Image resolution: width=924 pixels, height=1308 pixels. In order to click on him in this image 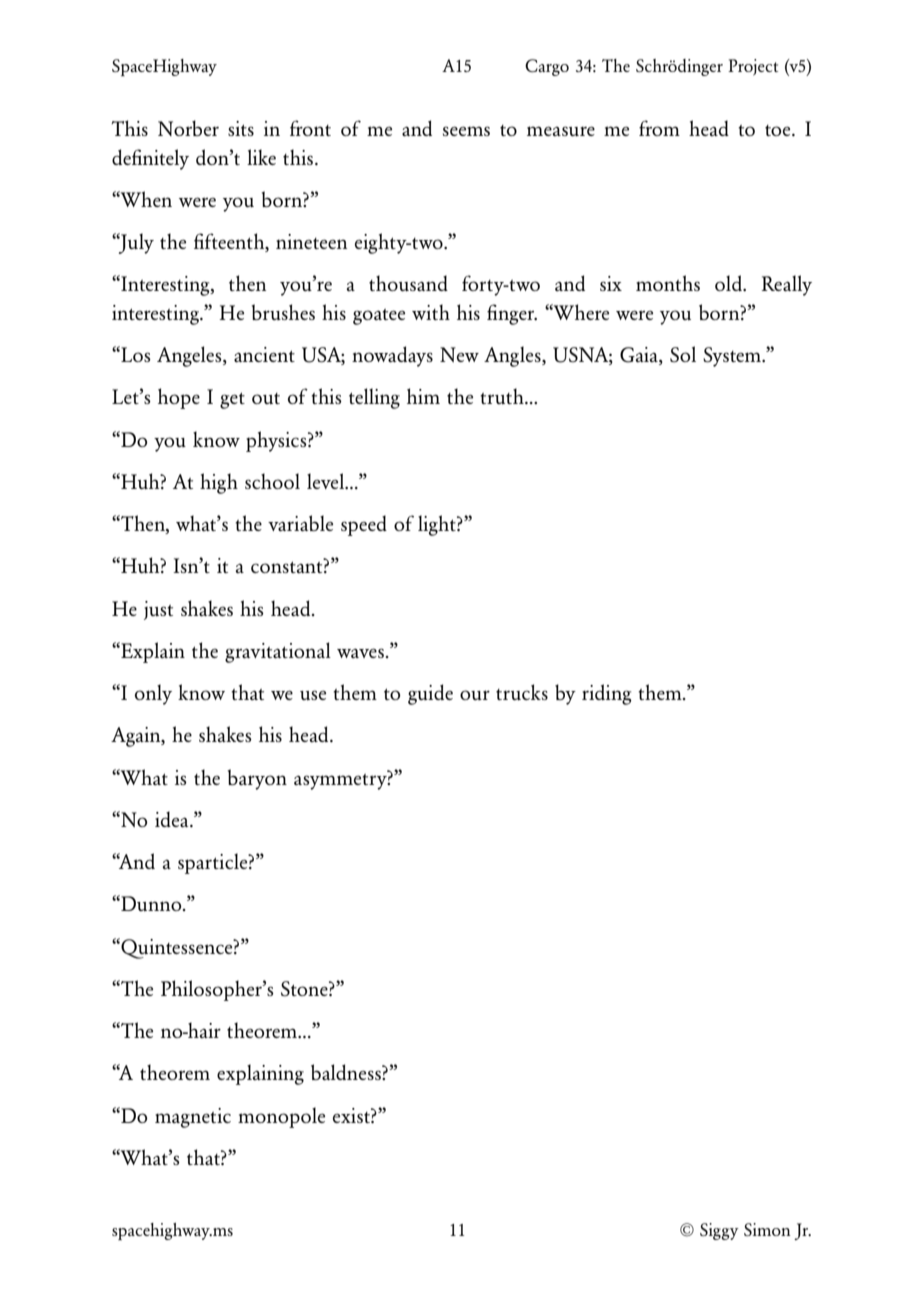, I will do `click(423, 396)`.
